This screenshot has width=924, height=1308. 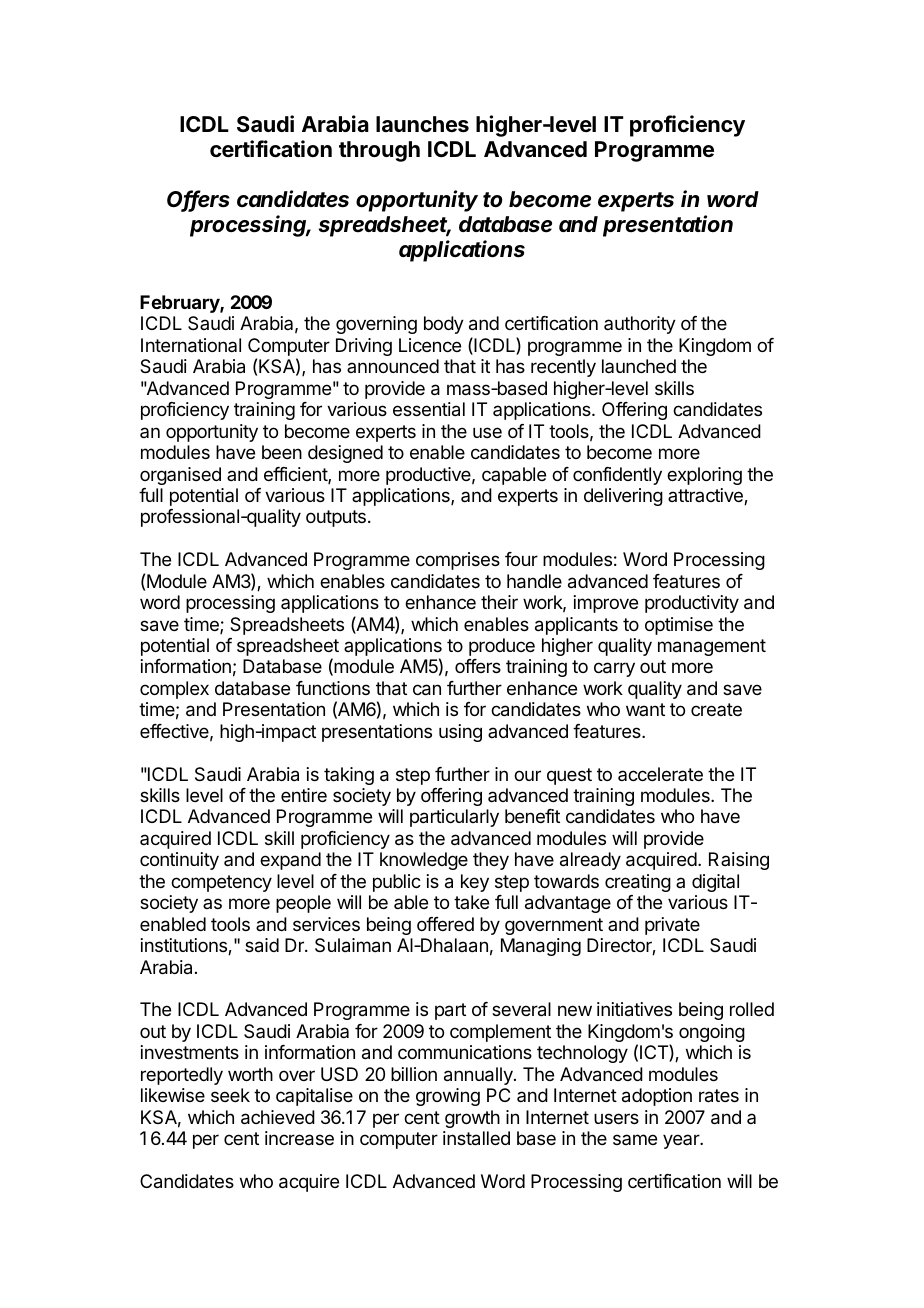 What do you see at coordinates (472, 1119) in the screenshot?
I see `growth` at bounding box center [472, 1119].
